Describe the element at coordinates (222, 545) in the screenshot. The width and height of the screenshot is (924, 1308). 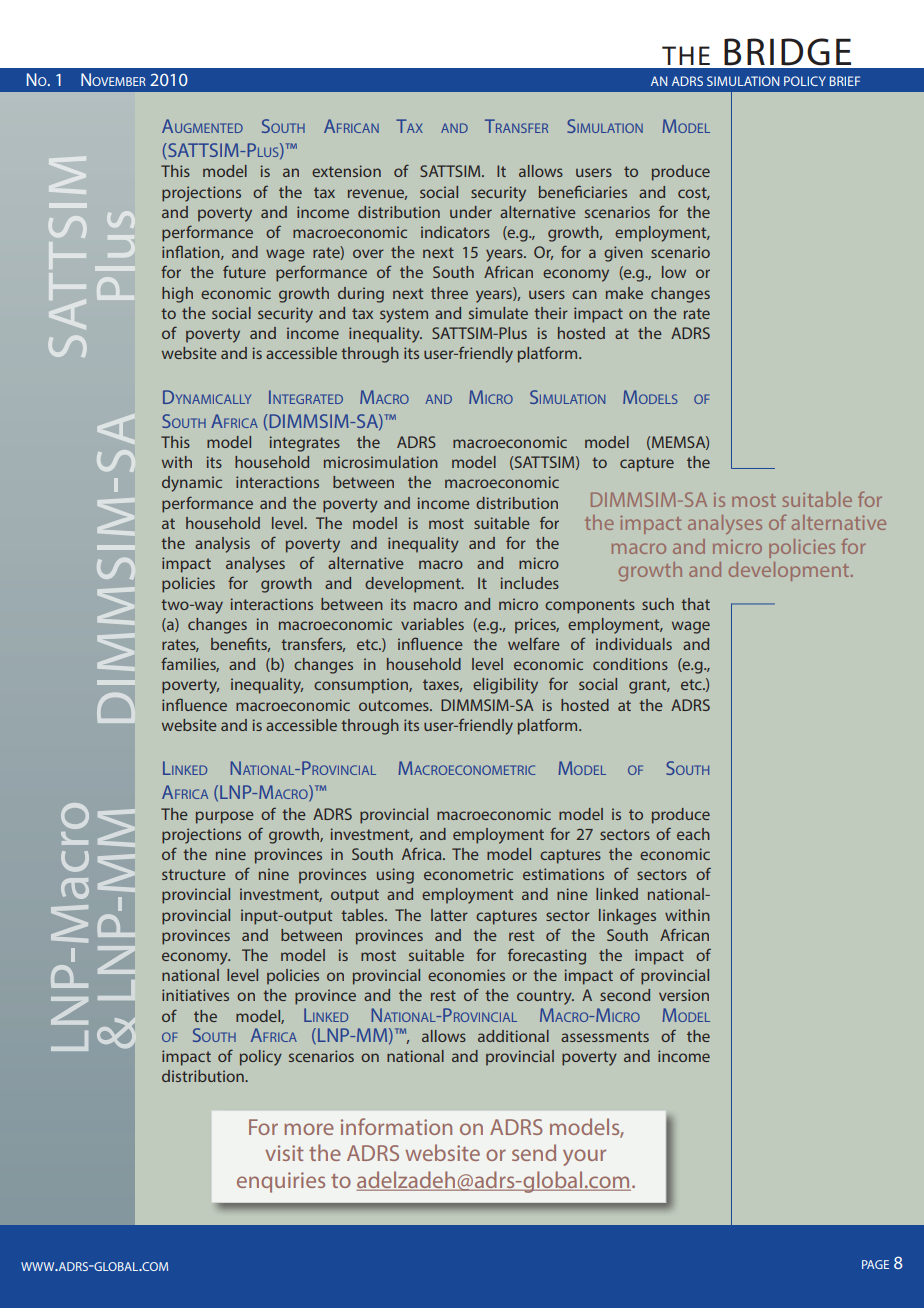
I see `analysis` at that location.
